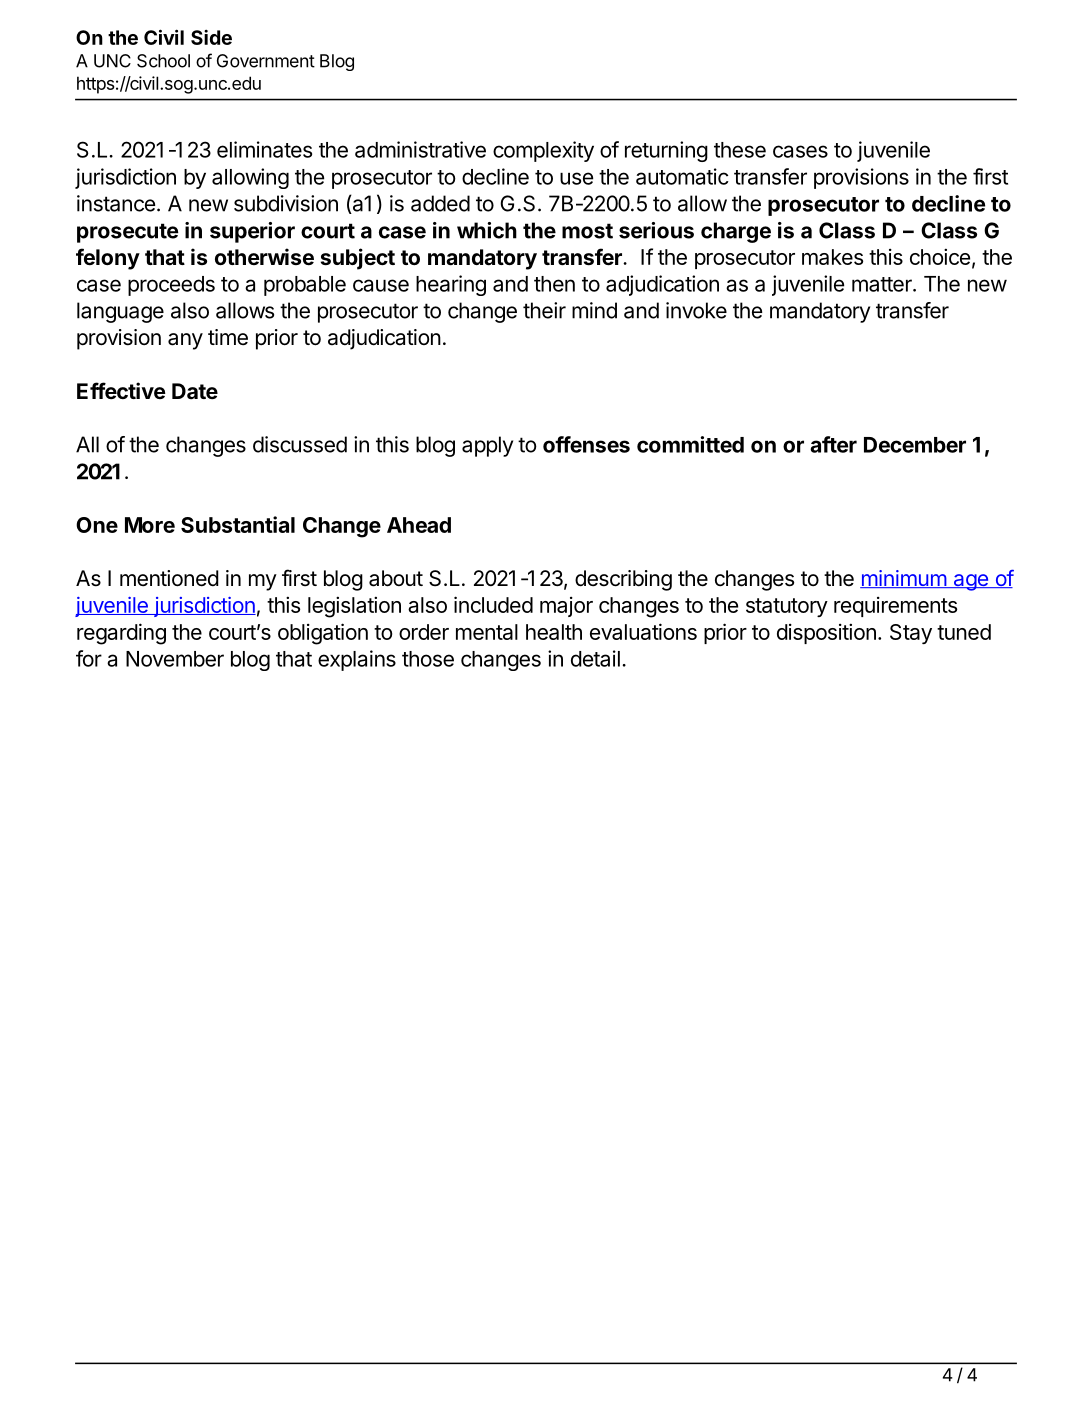  Describe the element at coordinates (163, 61) in the page. I see `School` at that location.
